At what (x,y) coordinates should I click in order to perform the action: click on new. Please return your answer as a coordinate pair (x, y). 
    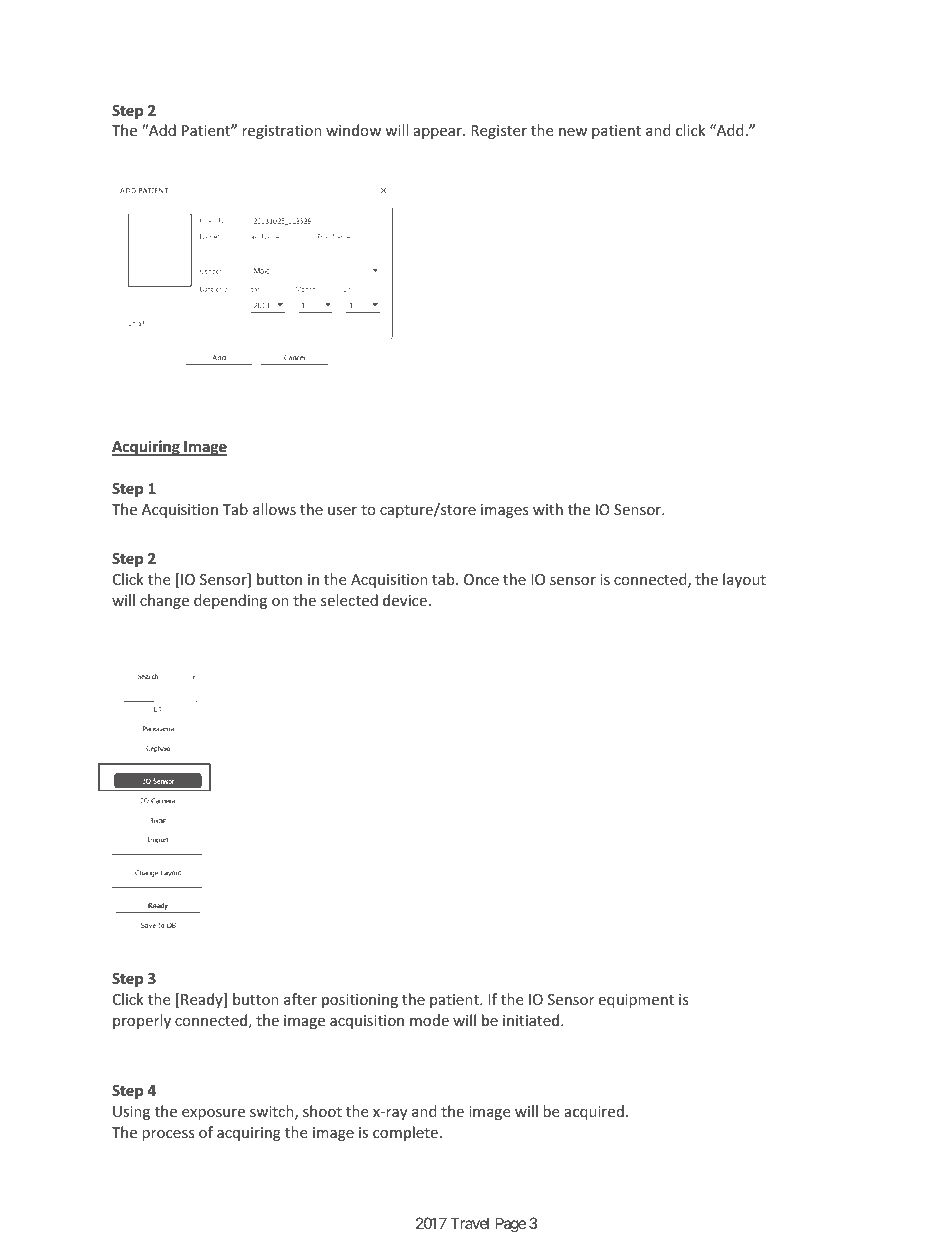
    Looking at the image, I should click on (573, 132).
